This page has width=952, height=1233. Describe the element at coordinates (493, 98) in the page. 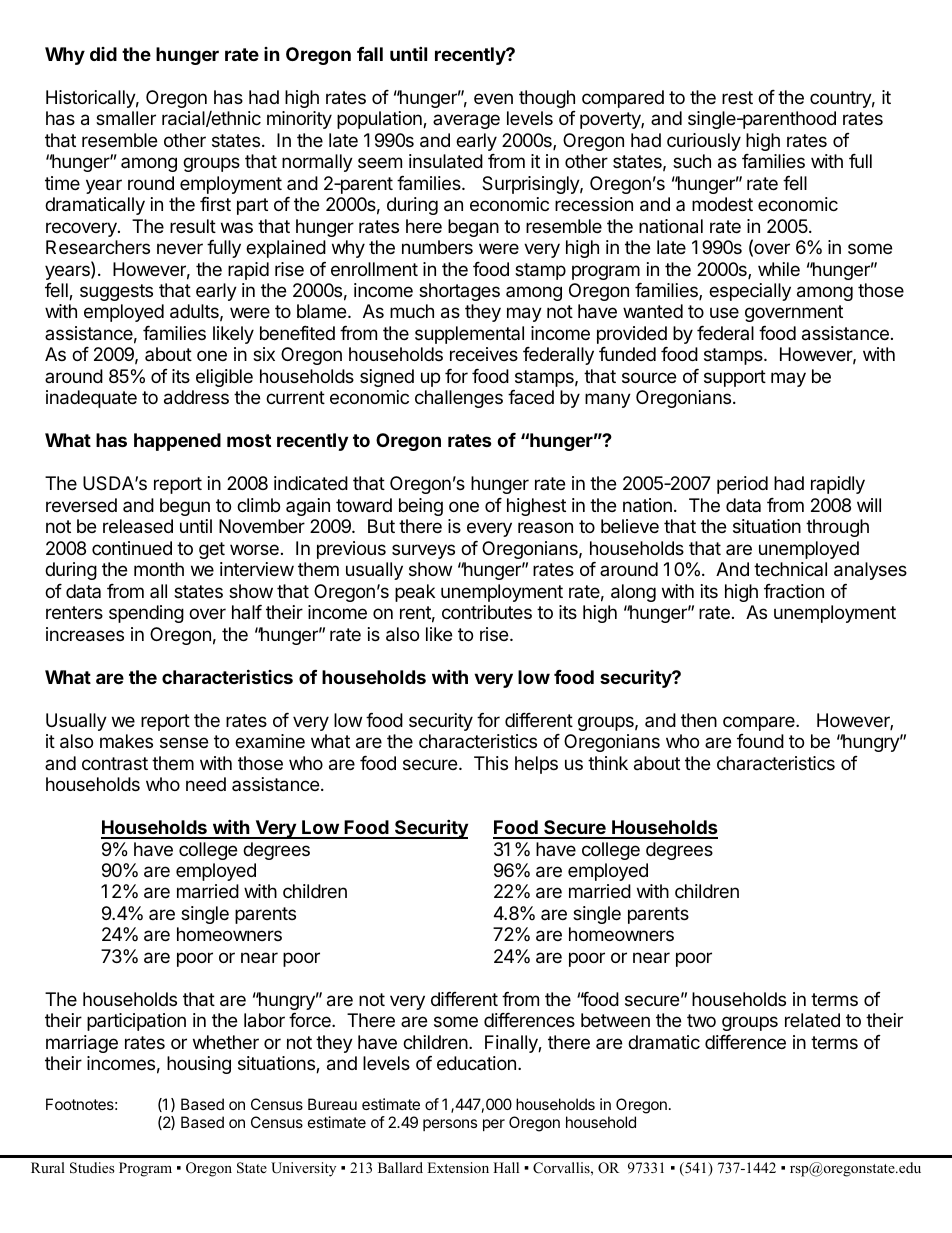

I see `even` at that location.
